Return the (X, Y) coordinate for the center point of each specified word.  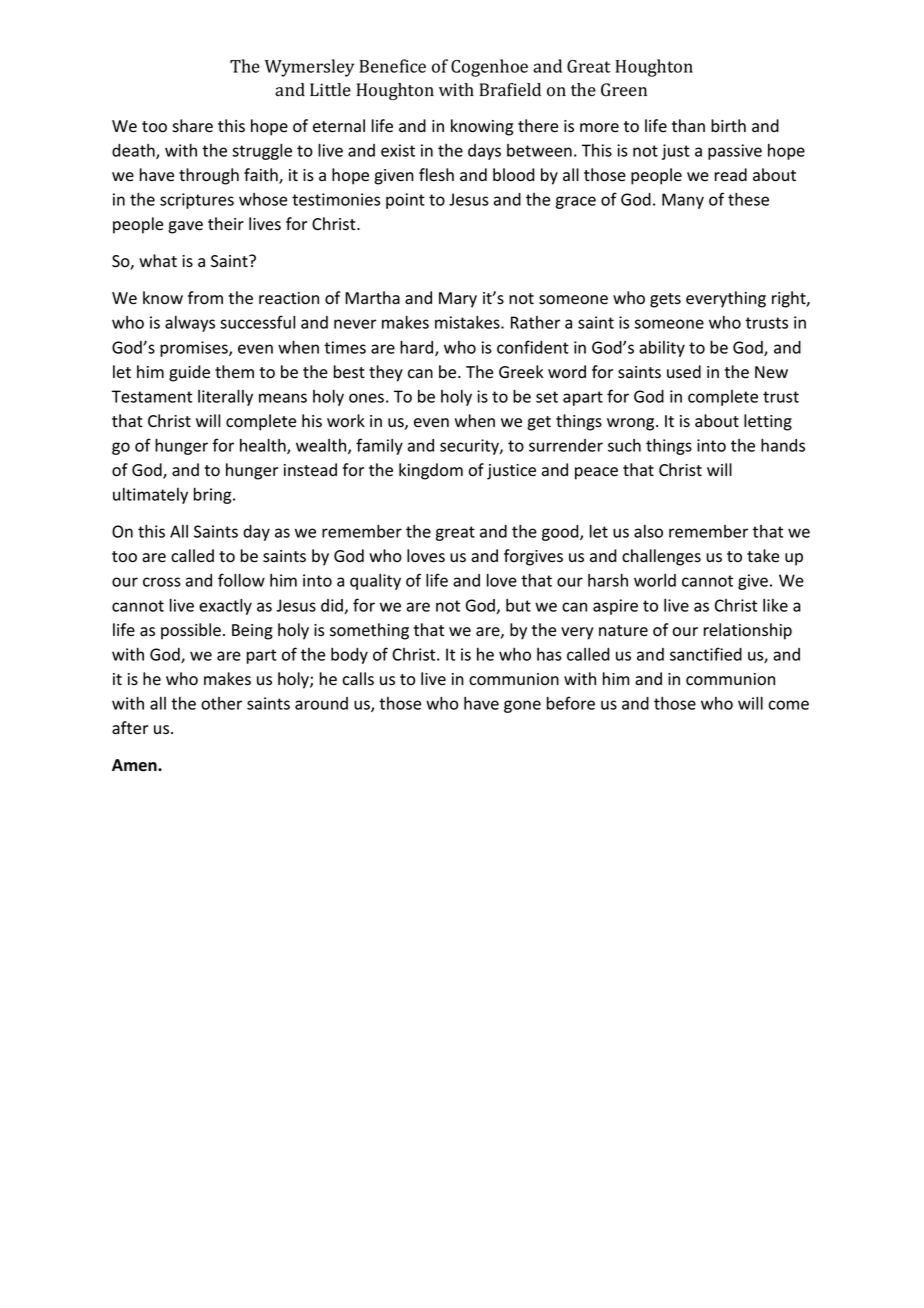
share (192, 126)
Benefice (393, 66)
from (205, 298)
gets (665, 300)
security (470, 447)
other (221, 703)
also (648, 531)
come (788, 705)
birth (728, 125)
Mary (458, 300)
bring (214, 496)
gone (522, 706)
